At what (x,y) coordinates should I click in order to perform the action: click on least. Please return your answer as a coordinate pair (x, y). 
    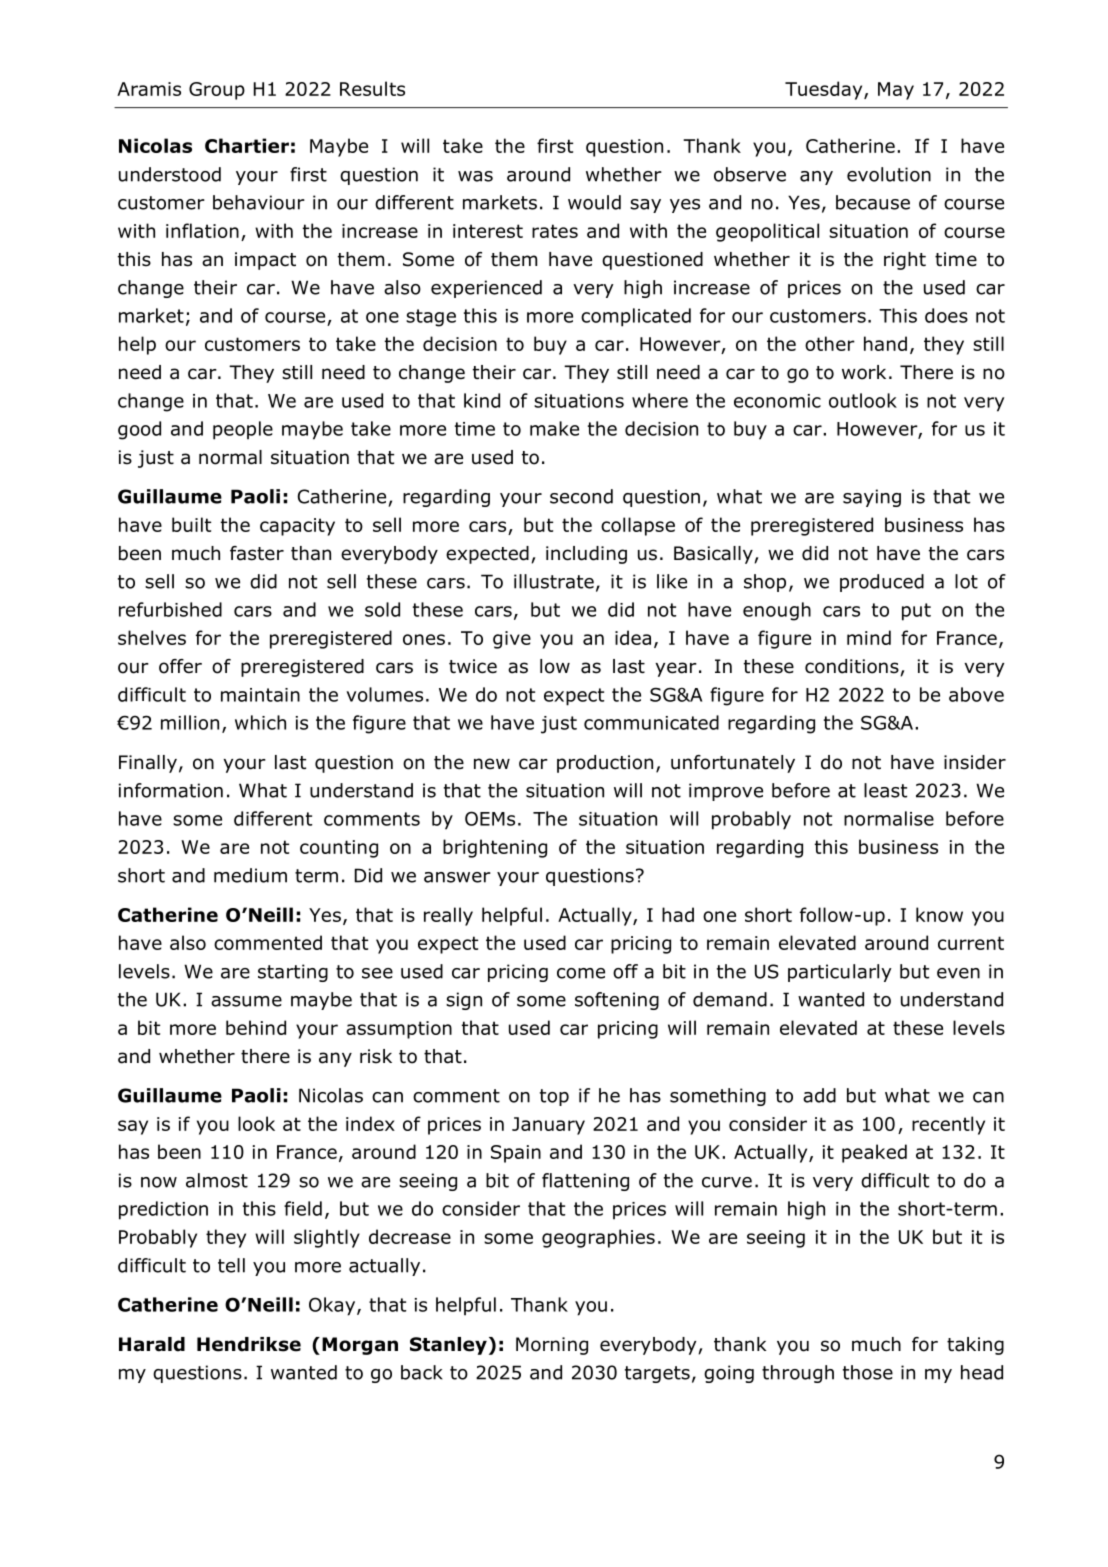
    Looking at the image, I should click on (885, 790).
